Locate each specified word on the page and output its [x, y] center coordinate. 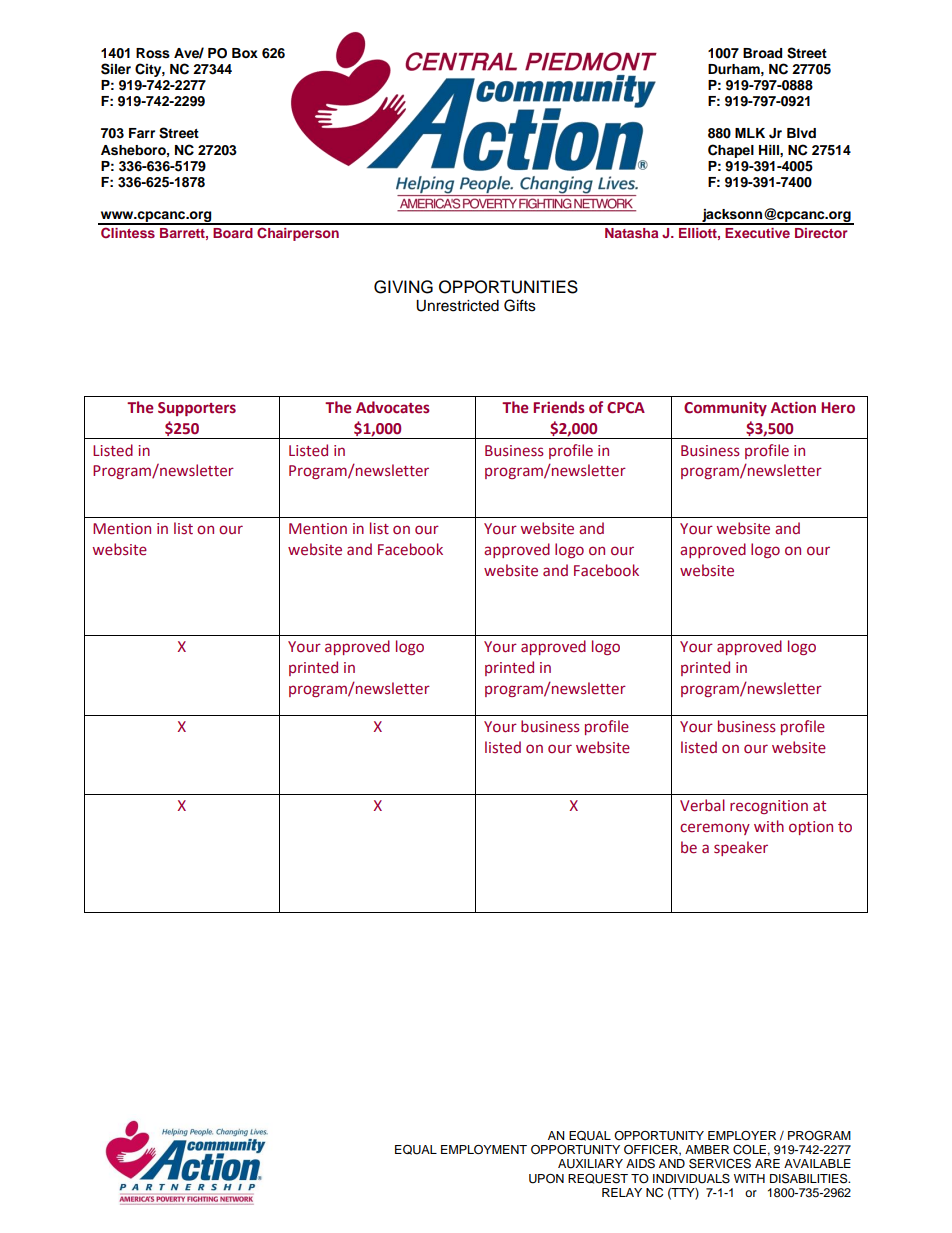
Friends [559, 407]
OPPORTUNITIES [508, 287]
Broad [762, 53]
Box [245, 53]
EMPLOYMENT [484, 1150]
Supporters [197, 409]
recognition [769, 807]
